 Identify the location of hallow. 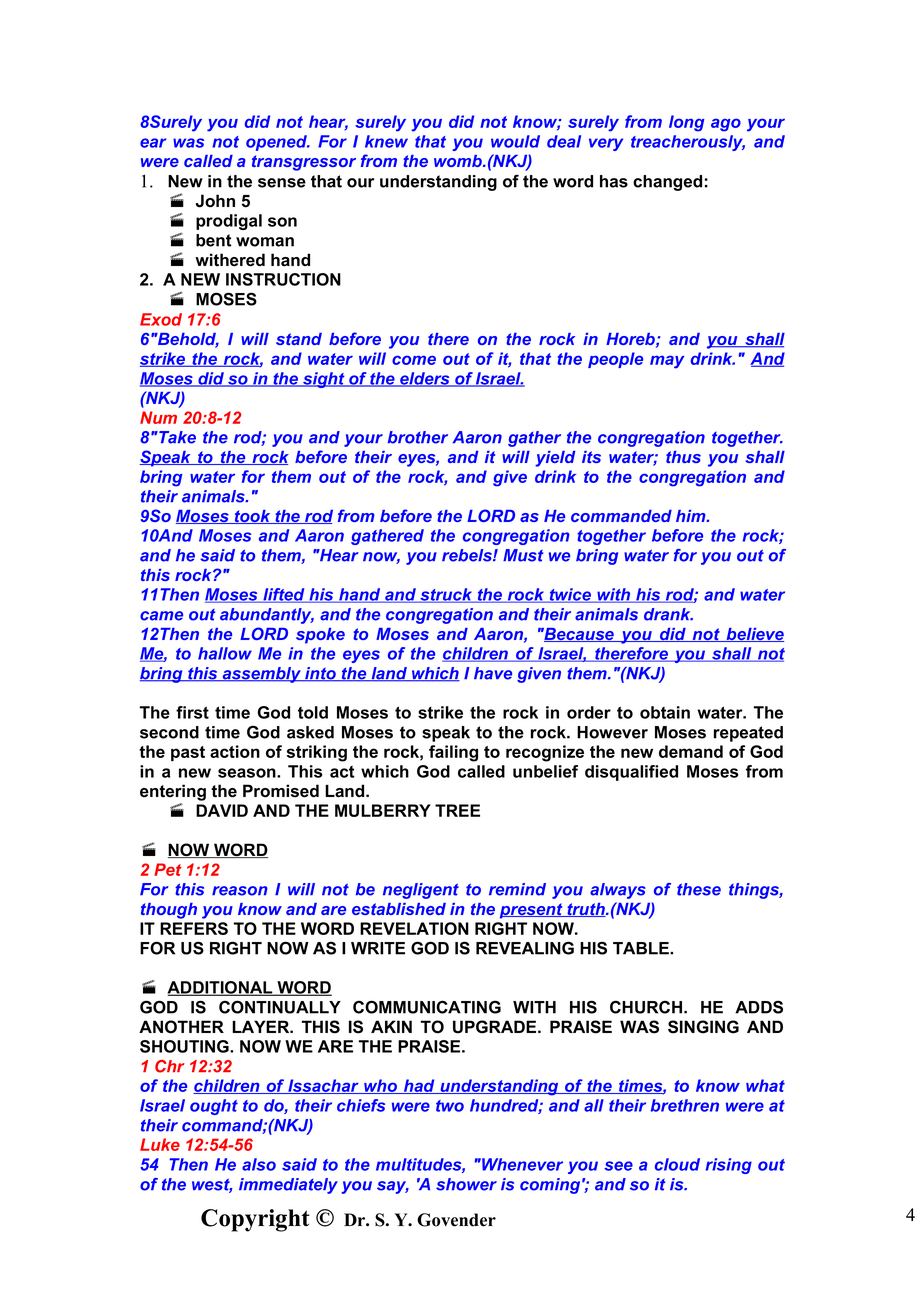
(225, 653).
